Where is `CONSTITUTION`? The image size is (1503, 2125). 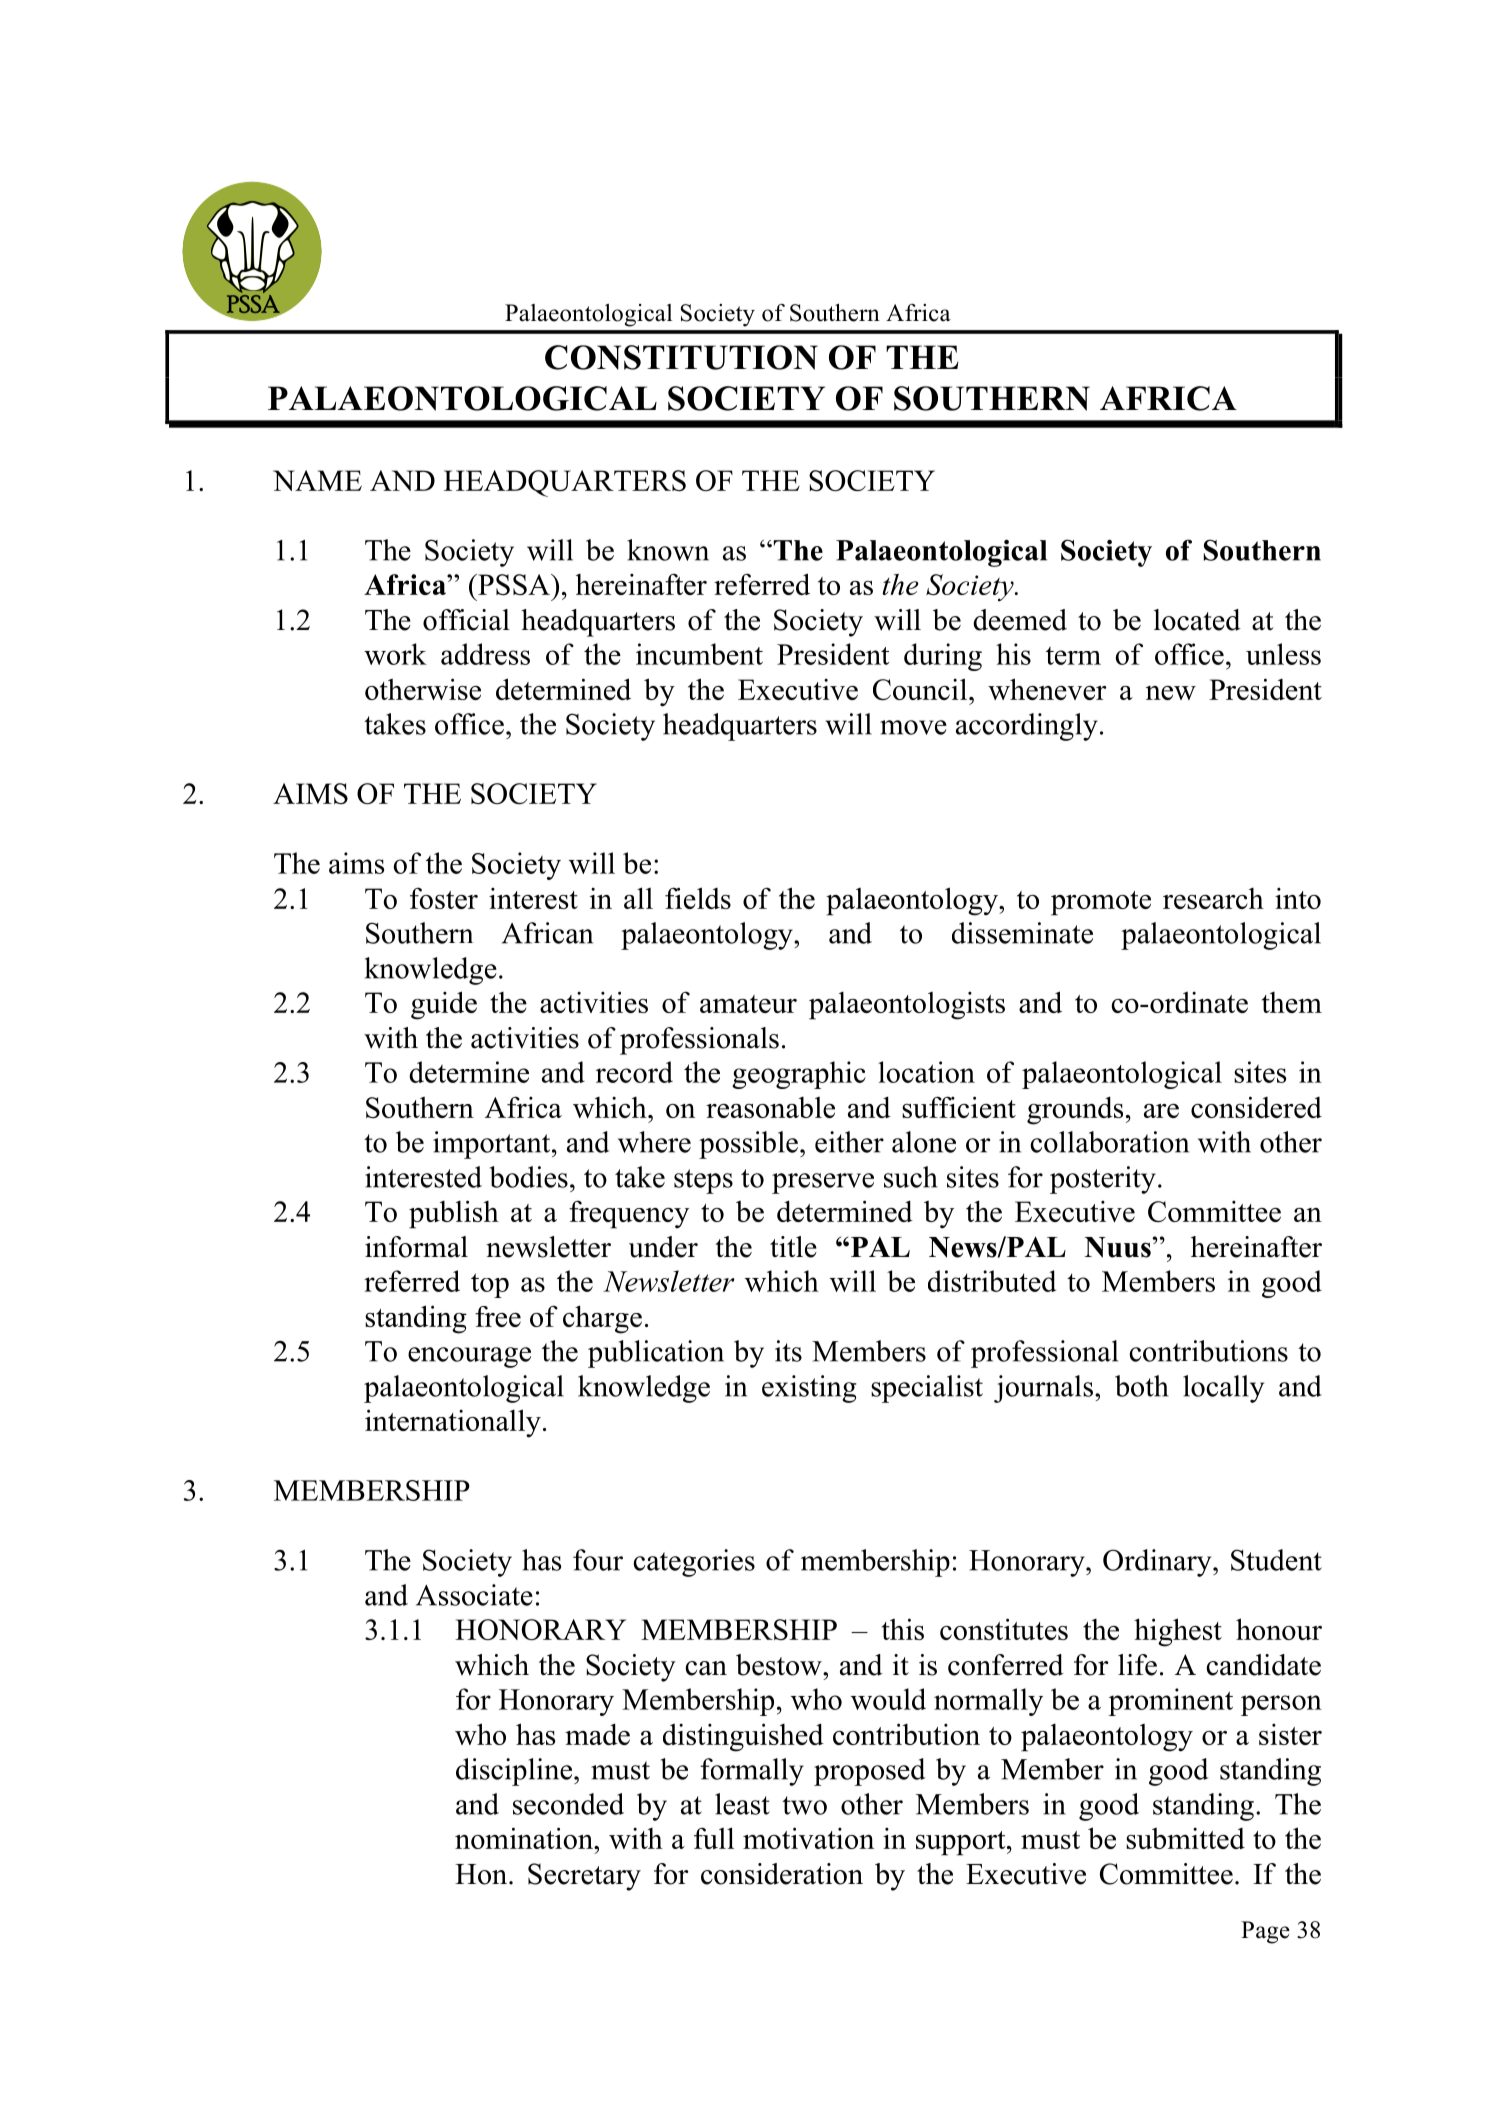 CONSTITUTION is located at coordinates (681, 357).
